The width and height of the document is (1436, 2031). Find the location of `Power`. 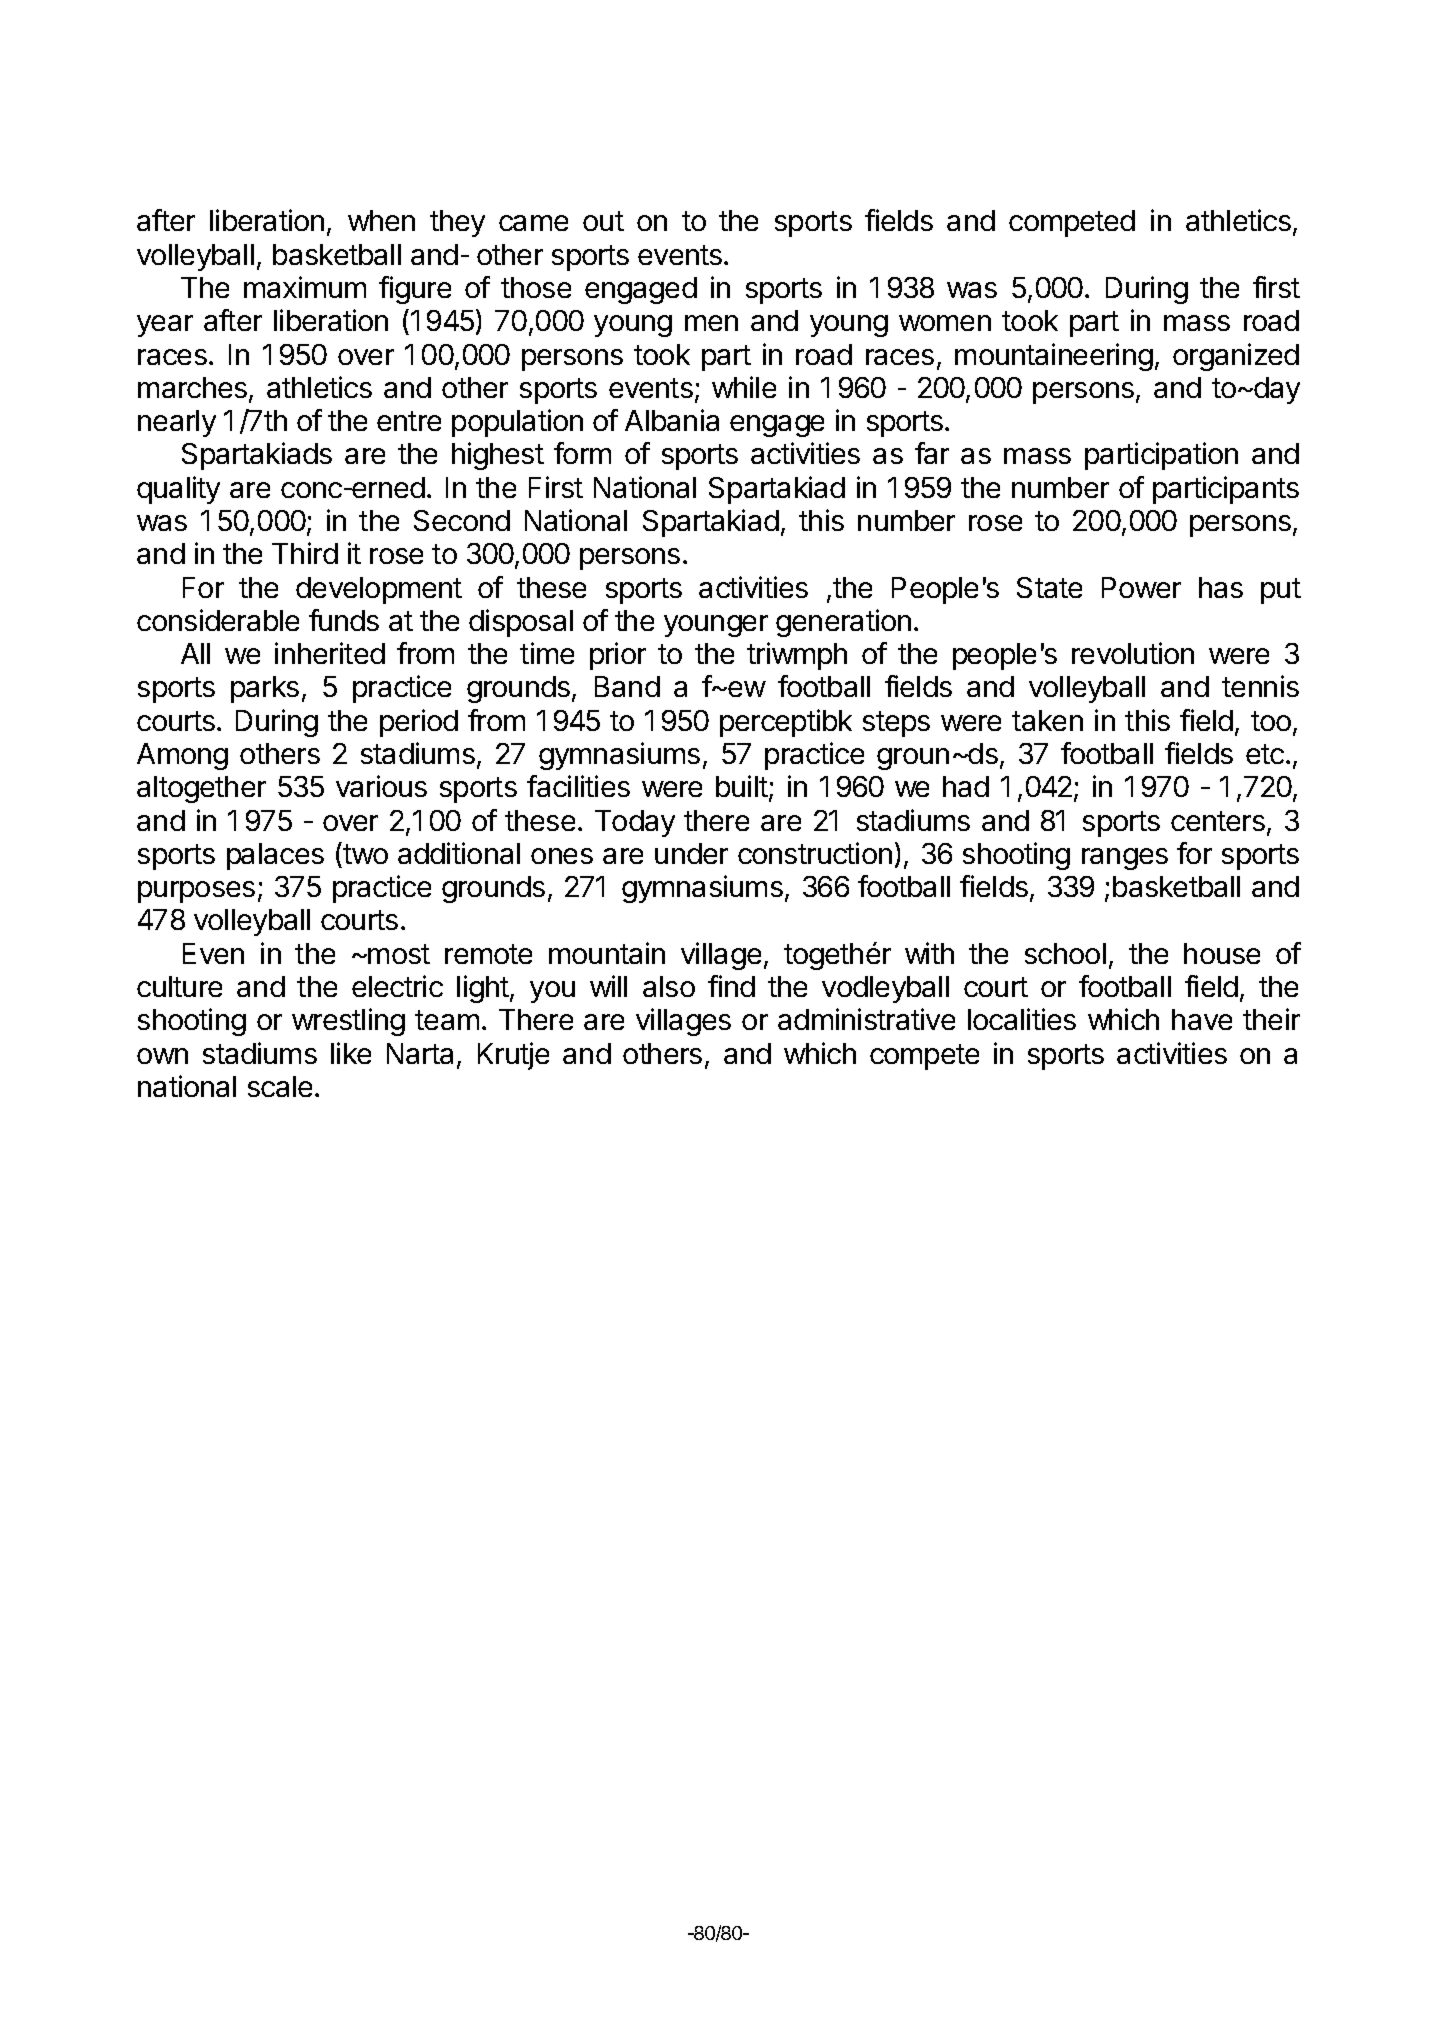

Power is located at coordinates (1141, 587).
